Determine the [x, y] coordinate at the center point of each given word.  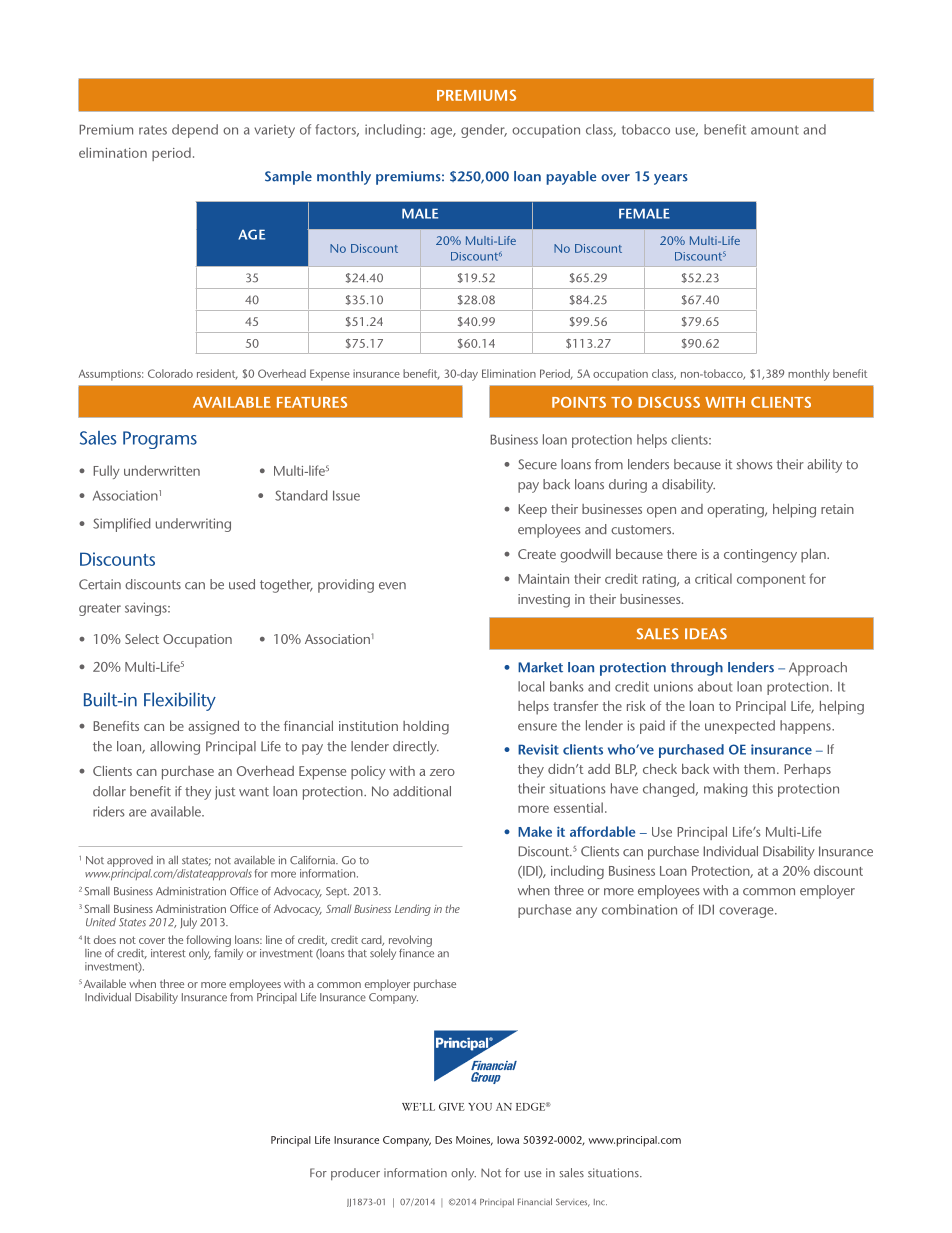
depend [195, 131]
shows [754, 464]
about [715, 686]
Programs [160, 440]
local [531, 686]
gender [484, 131]
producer [355, 1174]
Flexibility [180, 701]
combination [639, 909]
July [188, 923]
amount [775, 130]
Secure [537, 464]
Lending [413, 910]
